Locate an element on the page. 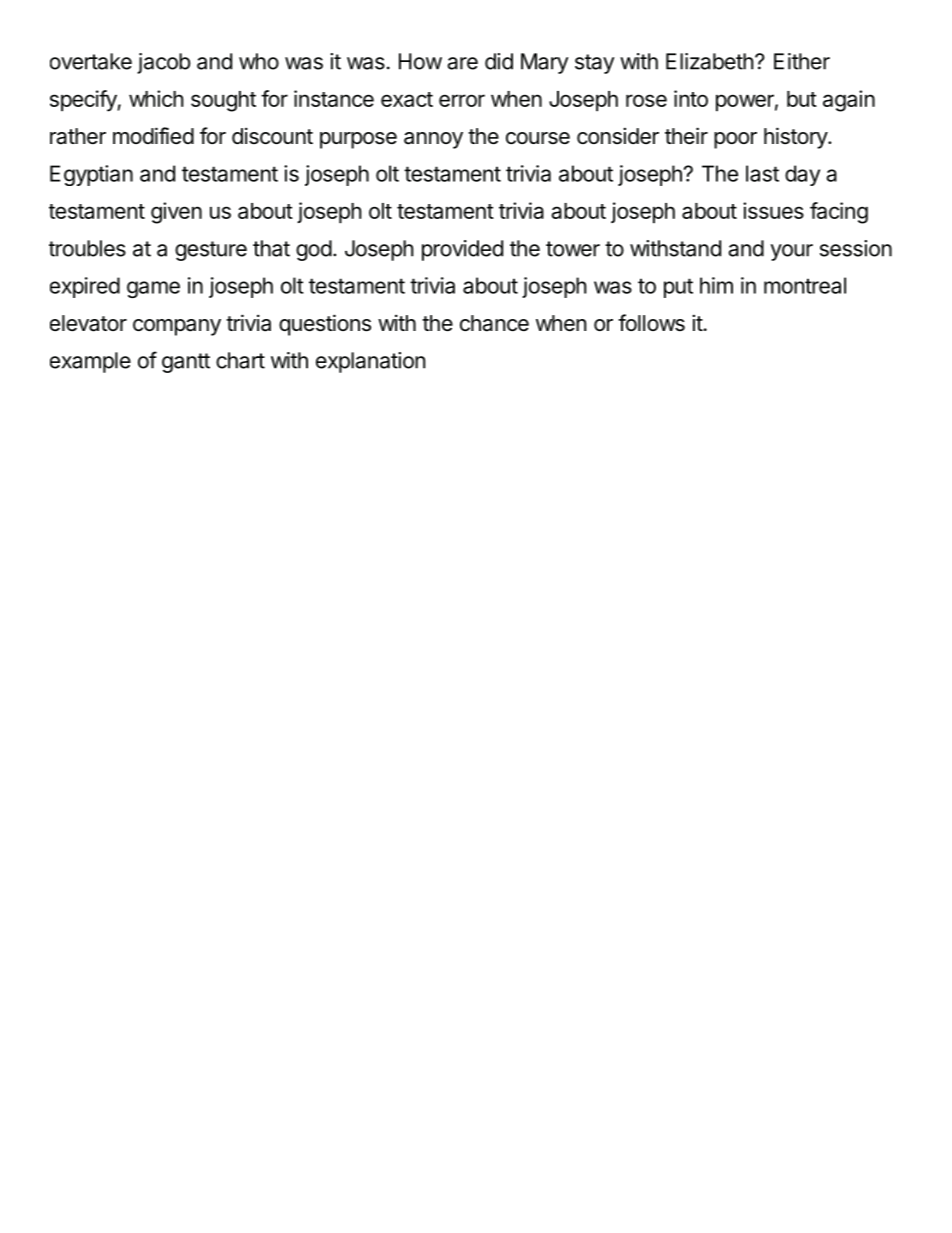 The image size is (952, 1233). jacob is located at coordinates (163, 63).
